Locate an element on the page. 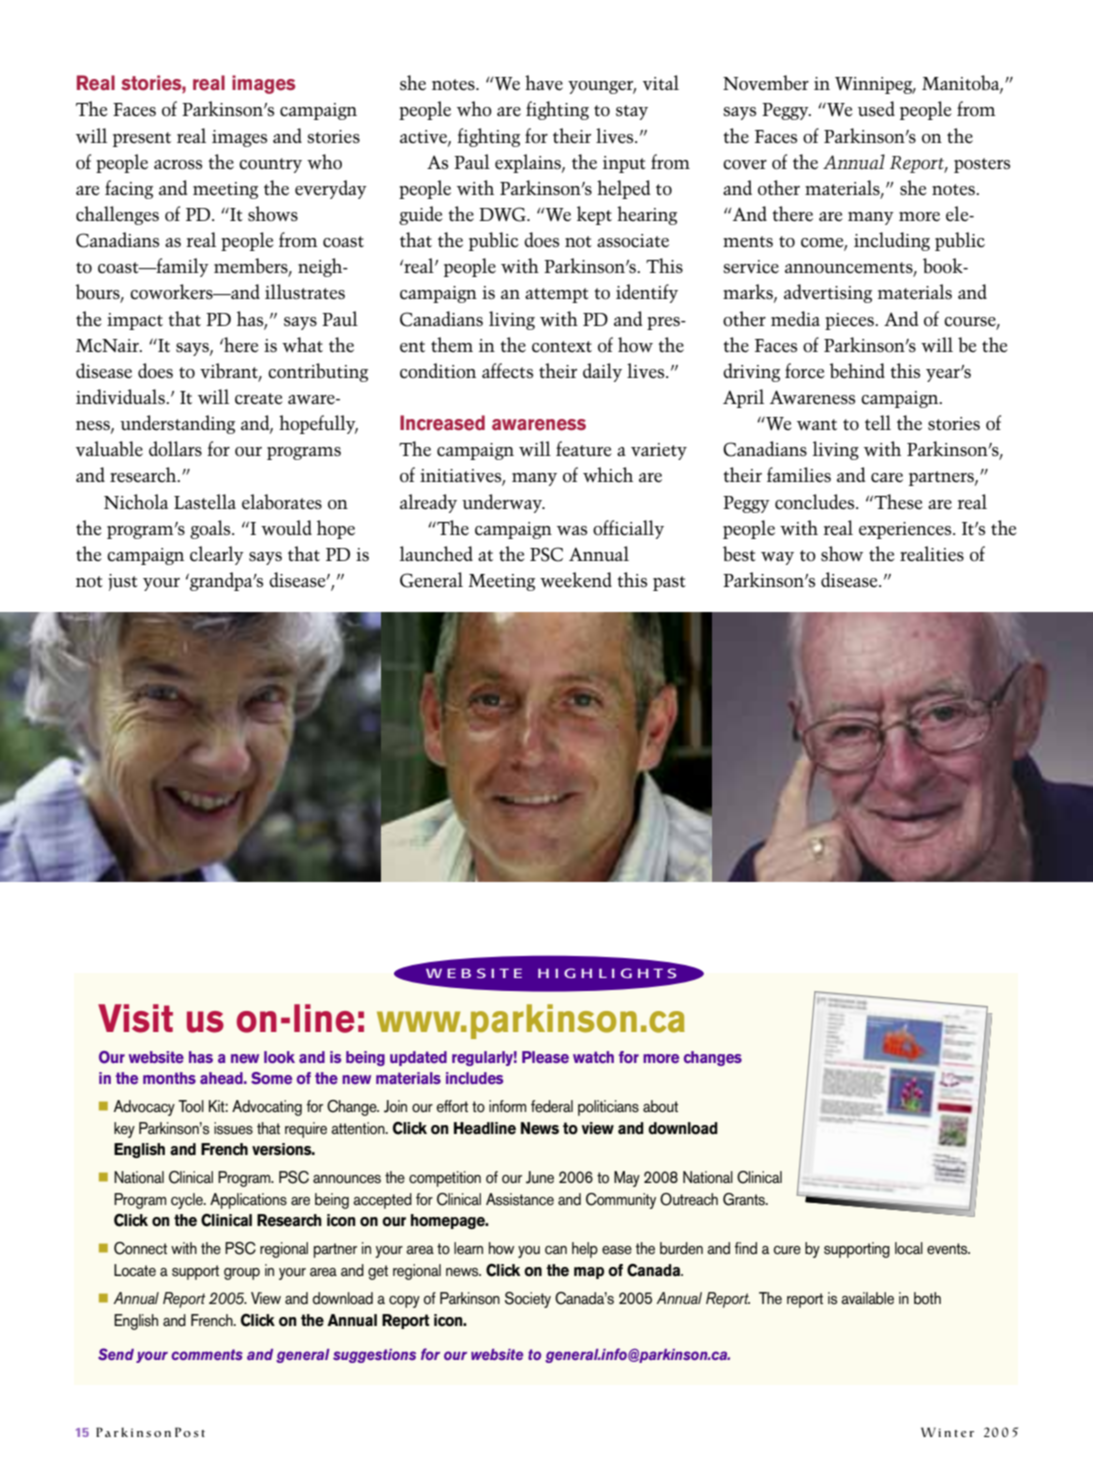 The image size is (1093, 1462). across is located at coordinates (178, 165).
